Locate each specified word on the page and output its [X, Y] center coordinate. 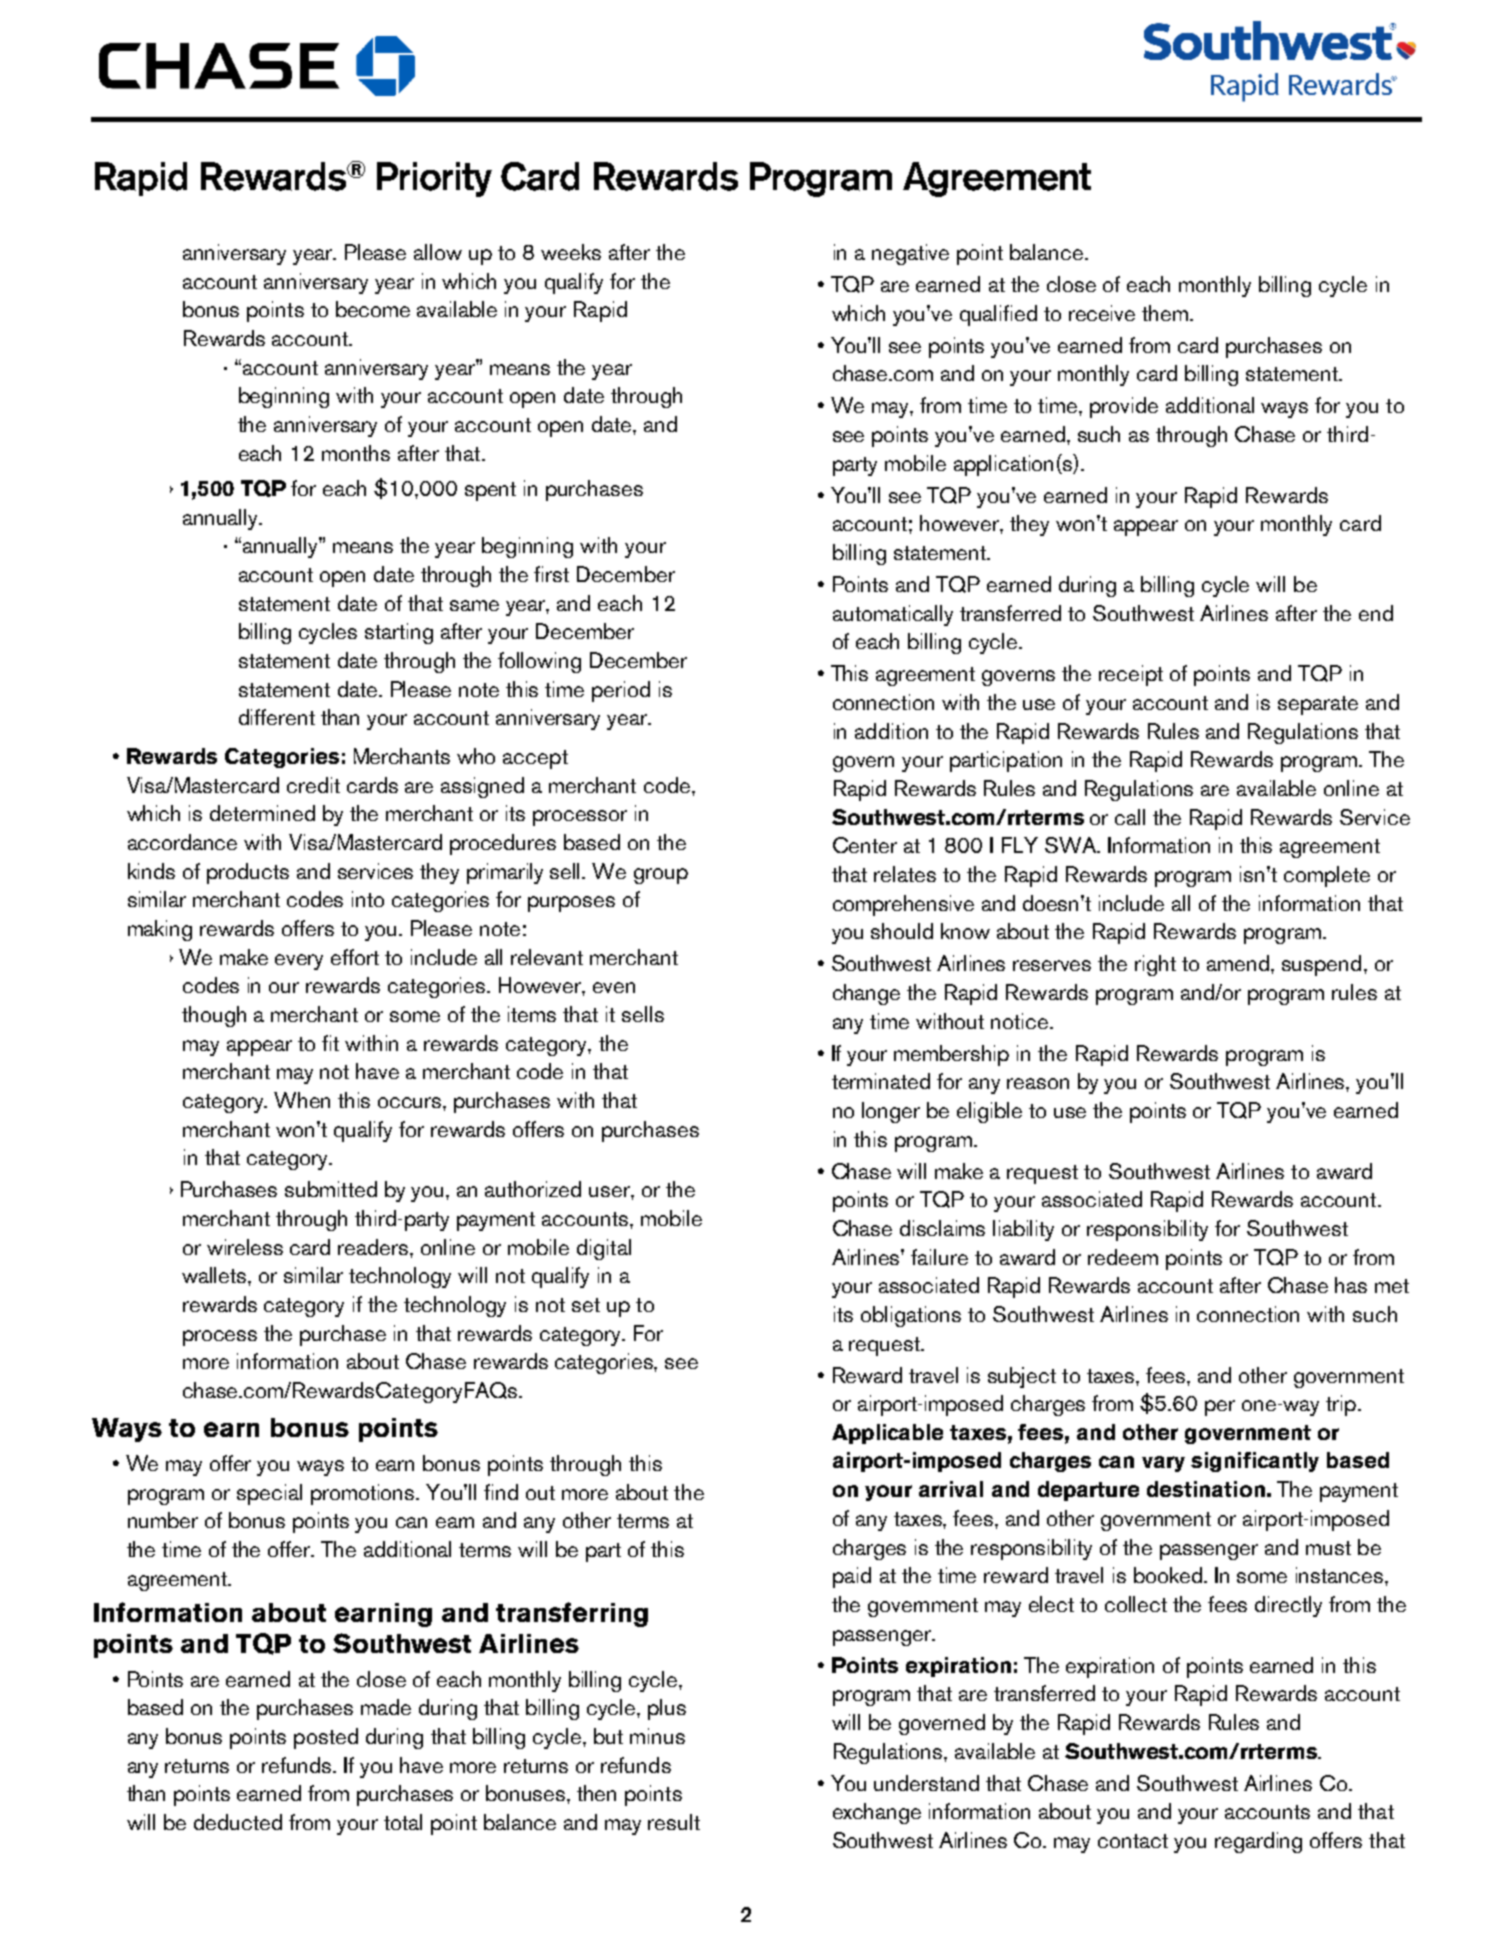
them [1165, 313]
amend [1239, 963]
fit [330, 1043]
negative [910, 254]
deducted [238, 1822]
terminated [881, 1081]
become [373, 309]
